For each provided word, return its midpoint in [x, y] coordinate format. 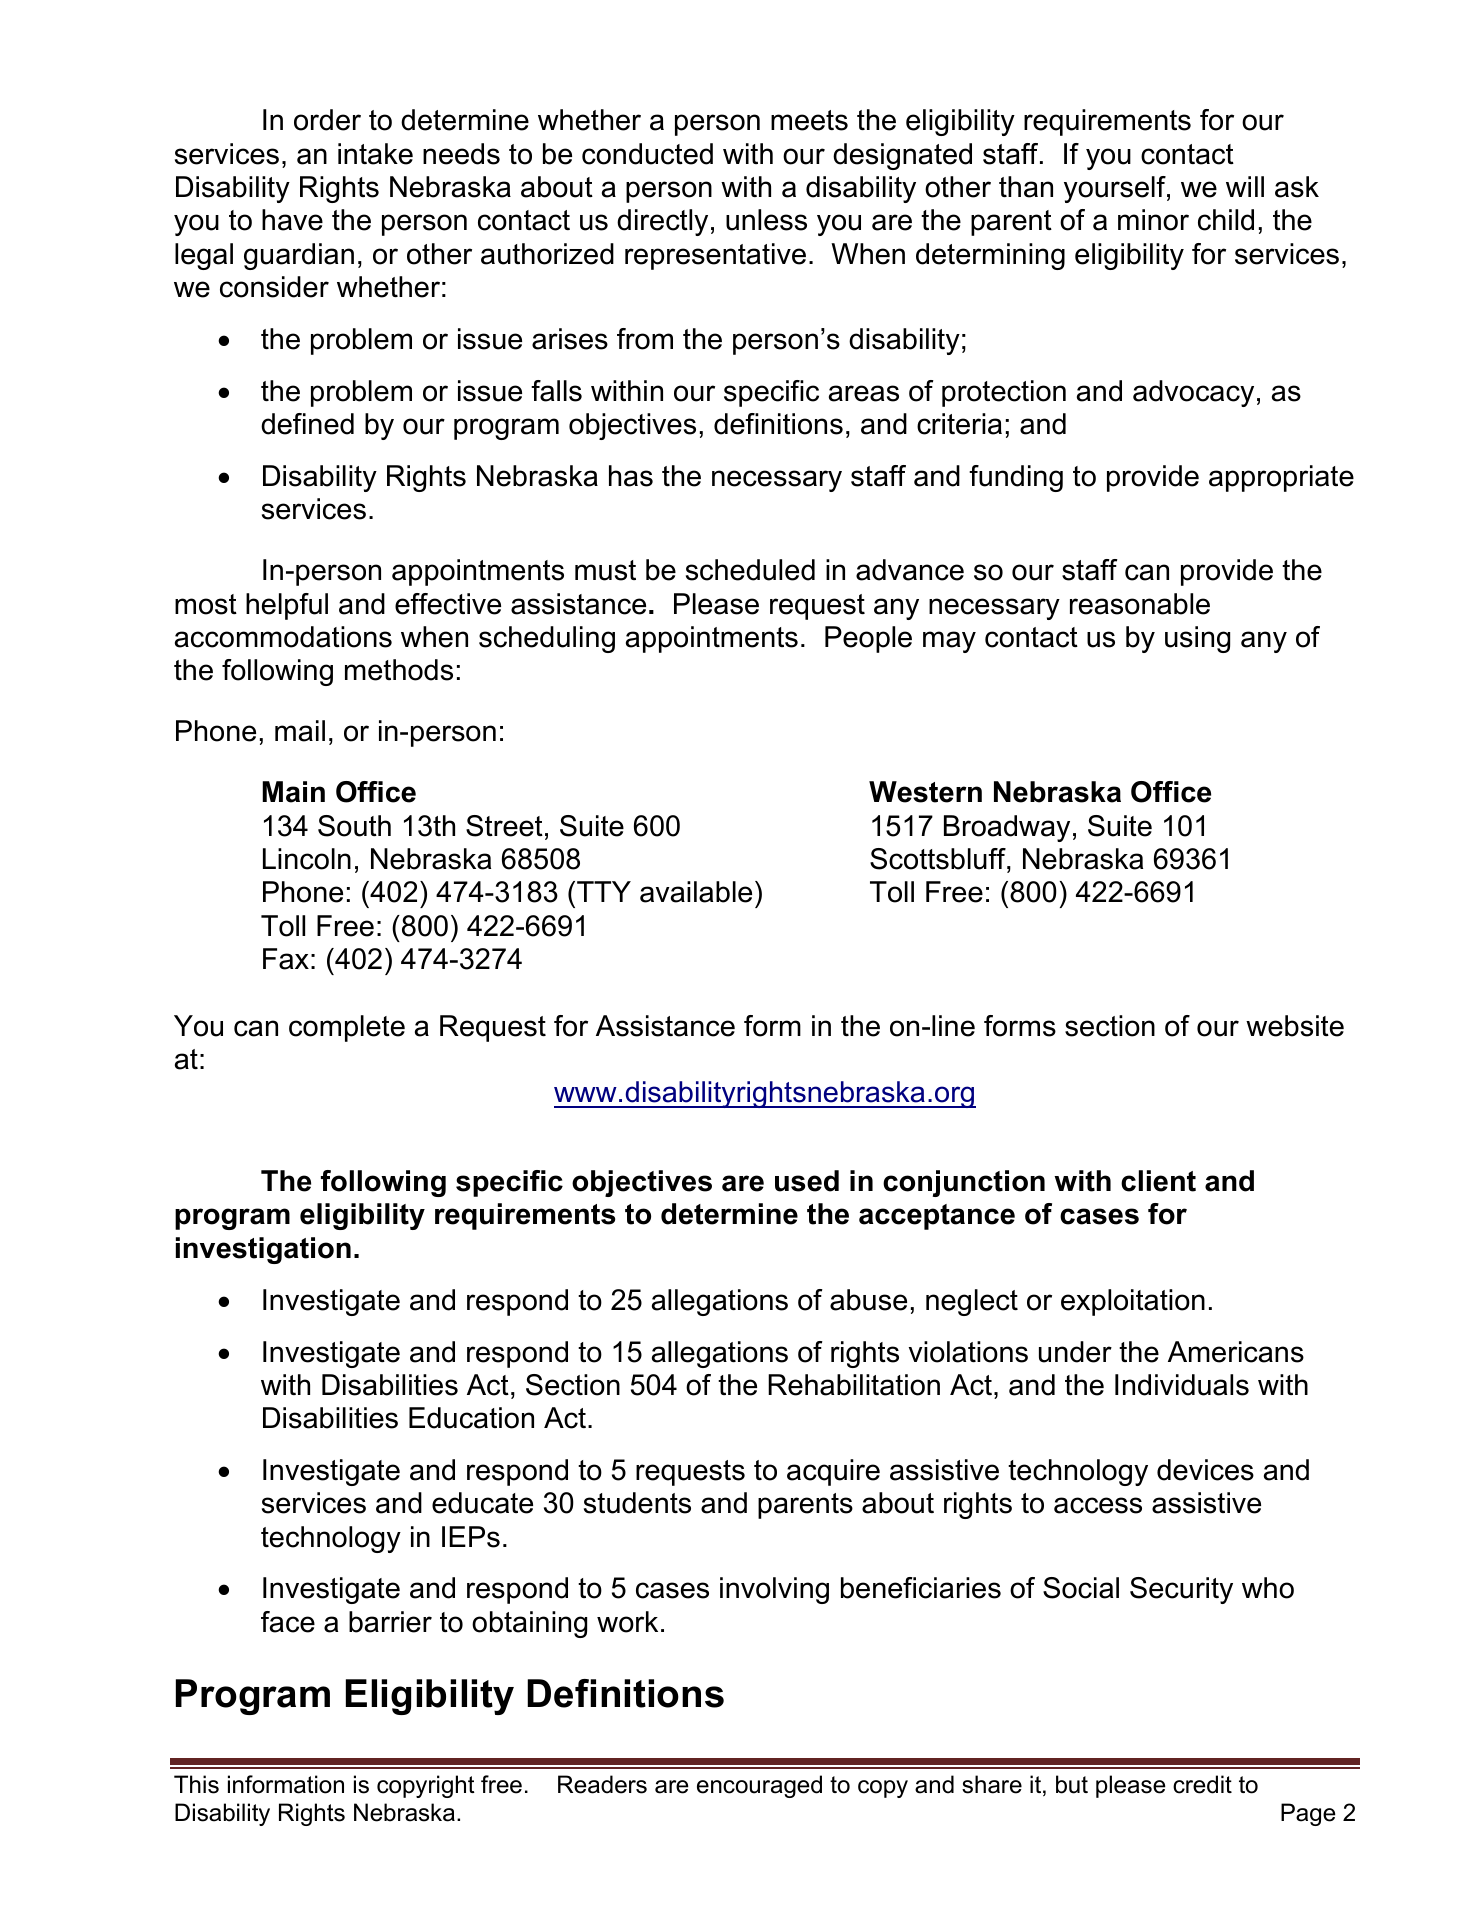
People [868, 639]
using [1197, 639]
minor [1153, 220]
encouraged [759, 1786]
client [1158, 1181]
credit [1202, 1784]
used [807, 1181]
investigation [263, 1250]
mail [300, 731]
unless [766, 220]
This [196, 1784]
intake [375, 154]
